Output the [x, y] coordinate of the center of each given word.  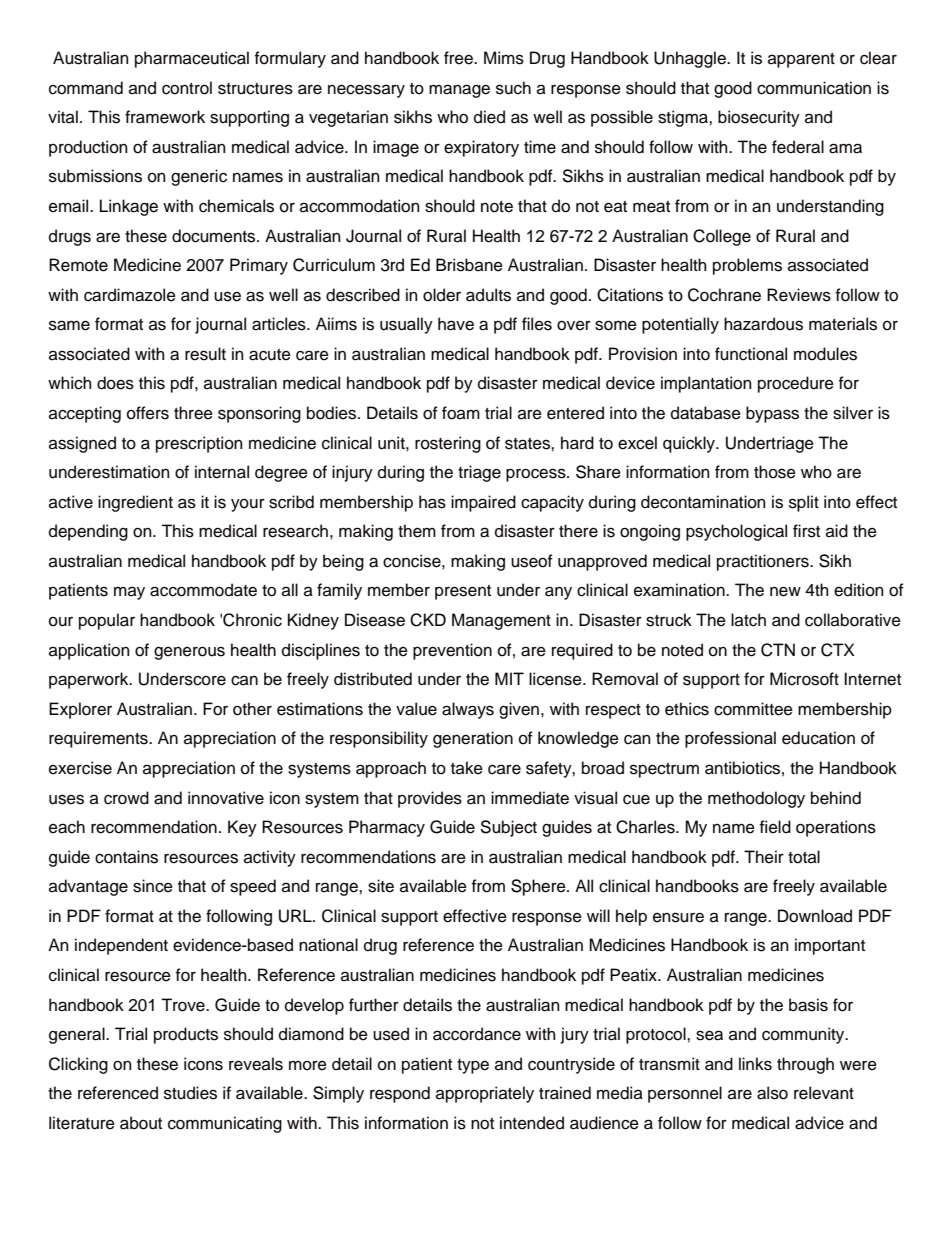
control [187, 88]
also [772, 1093]
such [513, 88]
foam [461, 413]
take [467, 768]
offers [148, 413]
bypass [772, 414]
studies [190, 1093]
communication [814, 88]
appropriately [485, 1094]
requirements [99, 739]
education [818, 738]
